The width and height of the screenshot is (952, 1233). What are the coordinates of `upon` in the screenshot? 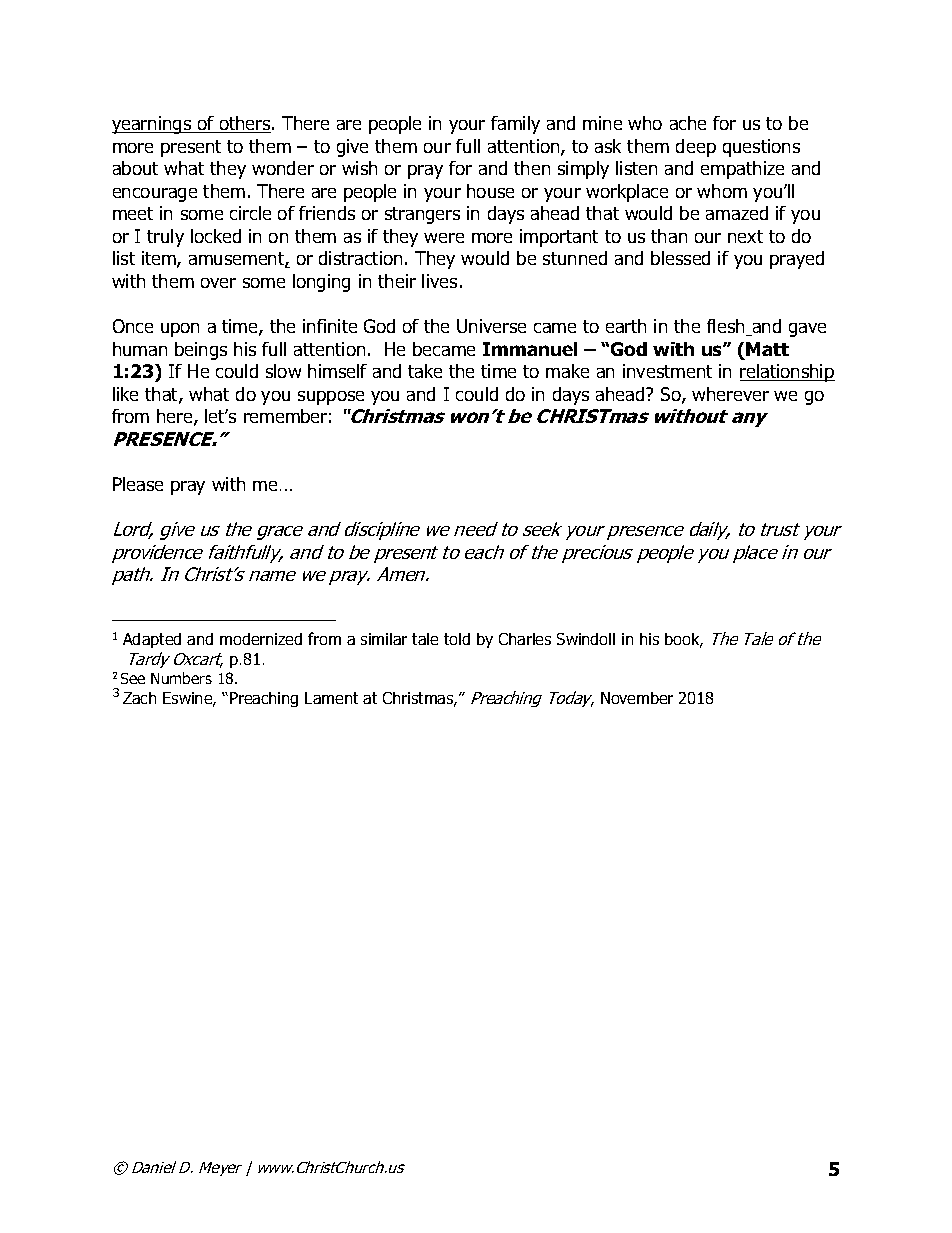 It's located at (180, 330).
